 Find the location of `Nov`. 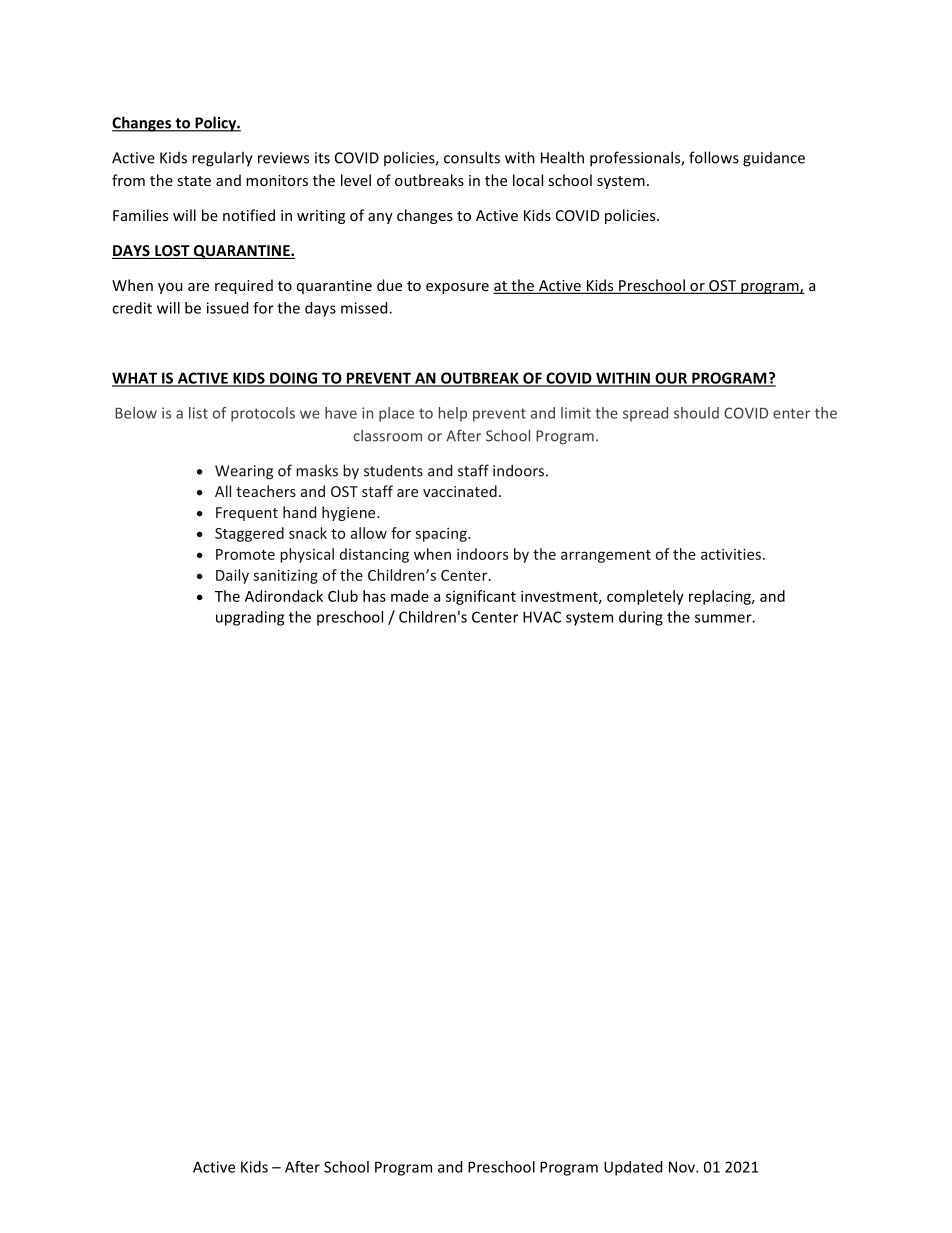

Nov is located at coordinates (683, 1167).
